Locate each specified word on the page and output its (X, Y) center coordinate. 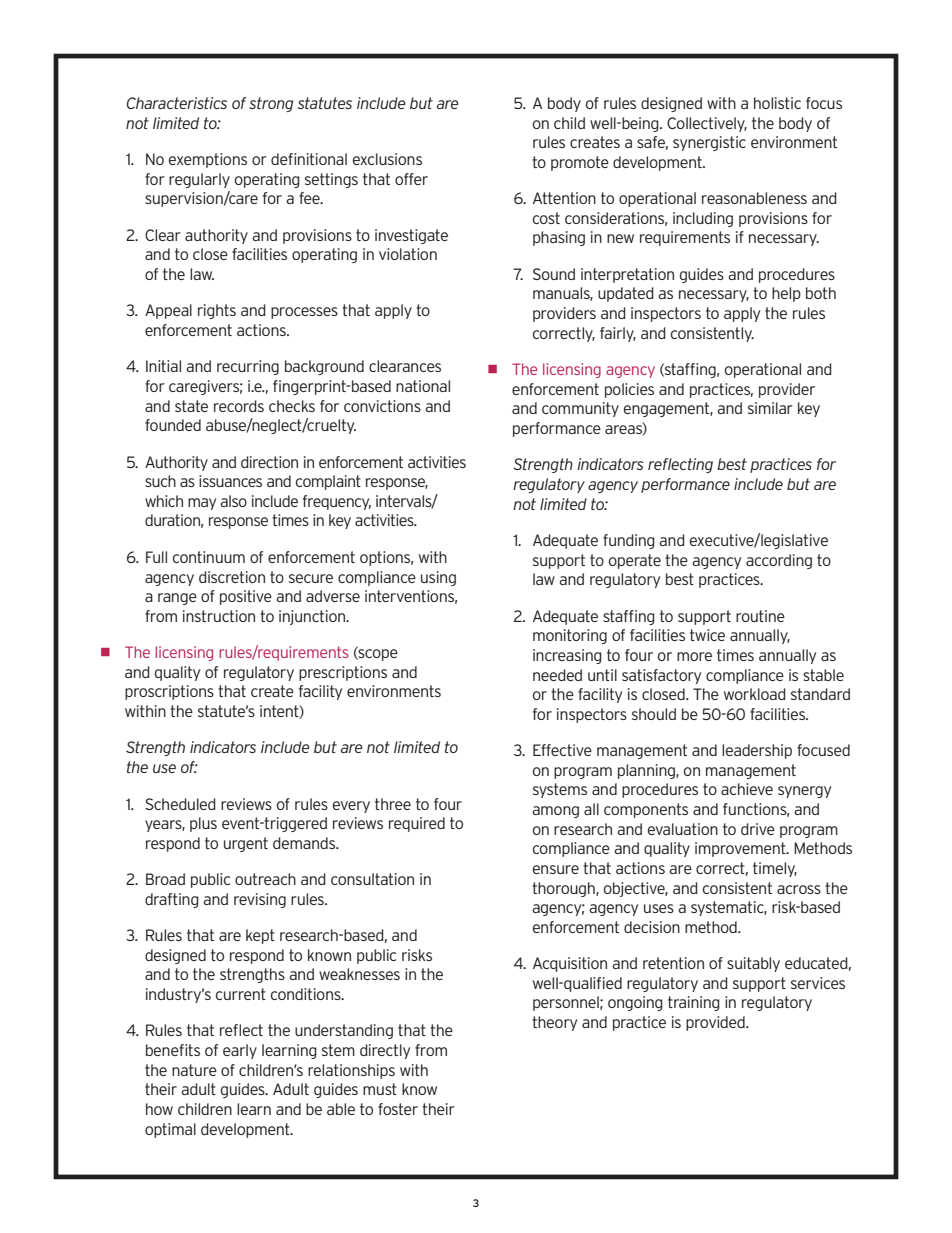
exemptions (208, 160)
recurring (248, 367)
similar (770, 408)
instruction (219, 616)
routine (760, 616)
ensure (556, 869)
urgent (246, 844)
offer (411, 179)
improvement (741, 849)
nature (194, 1070)
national (423, 386)
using (438, 578)
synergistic (709, 143)
